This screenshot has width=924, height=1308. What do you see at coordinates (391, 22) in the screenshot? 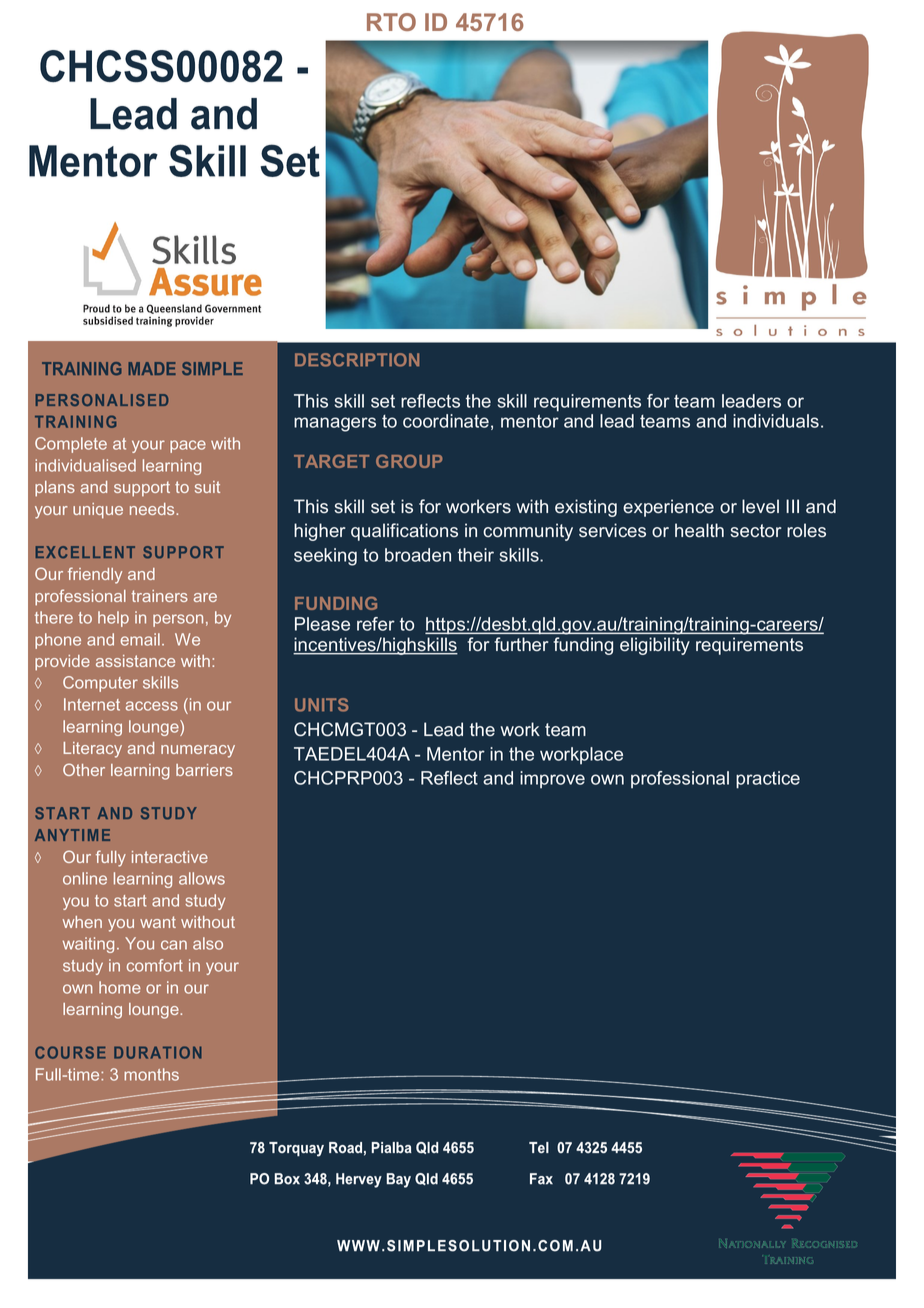
I see `RTO` at bounding box center [391, 22].
